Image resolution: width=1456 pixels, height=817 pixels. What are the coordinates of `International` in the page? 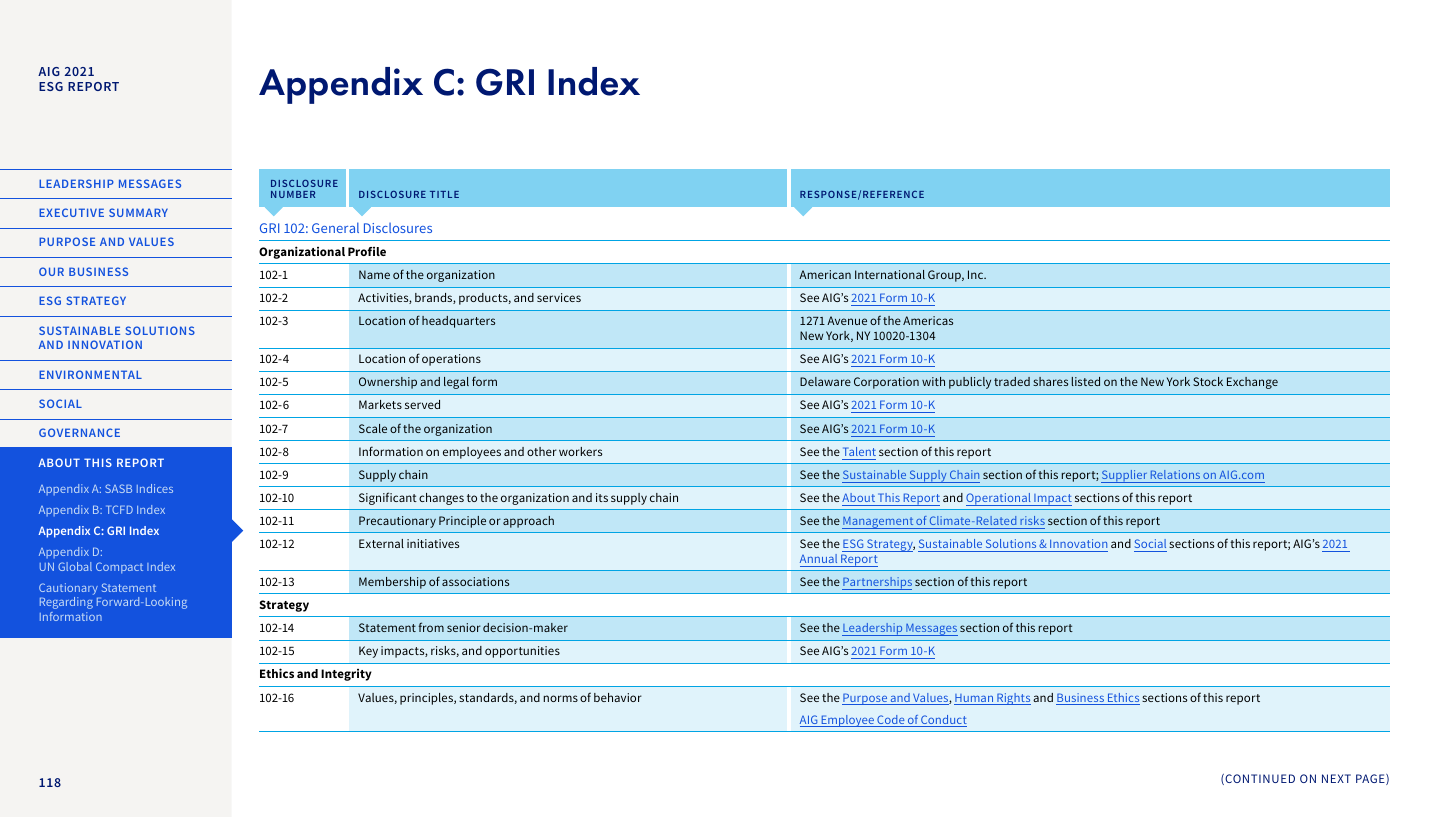 It's located at (890, 274).
